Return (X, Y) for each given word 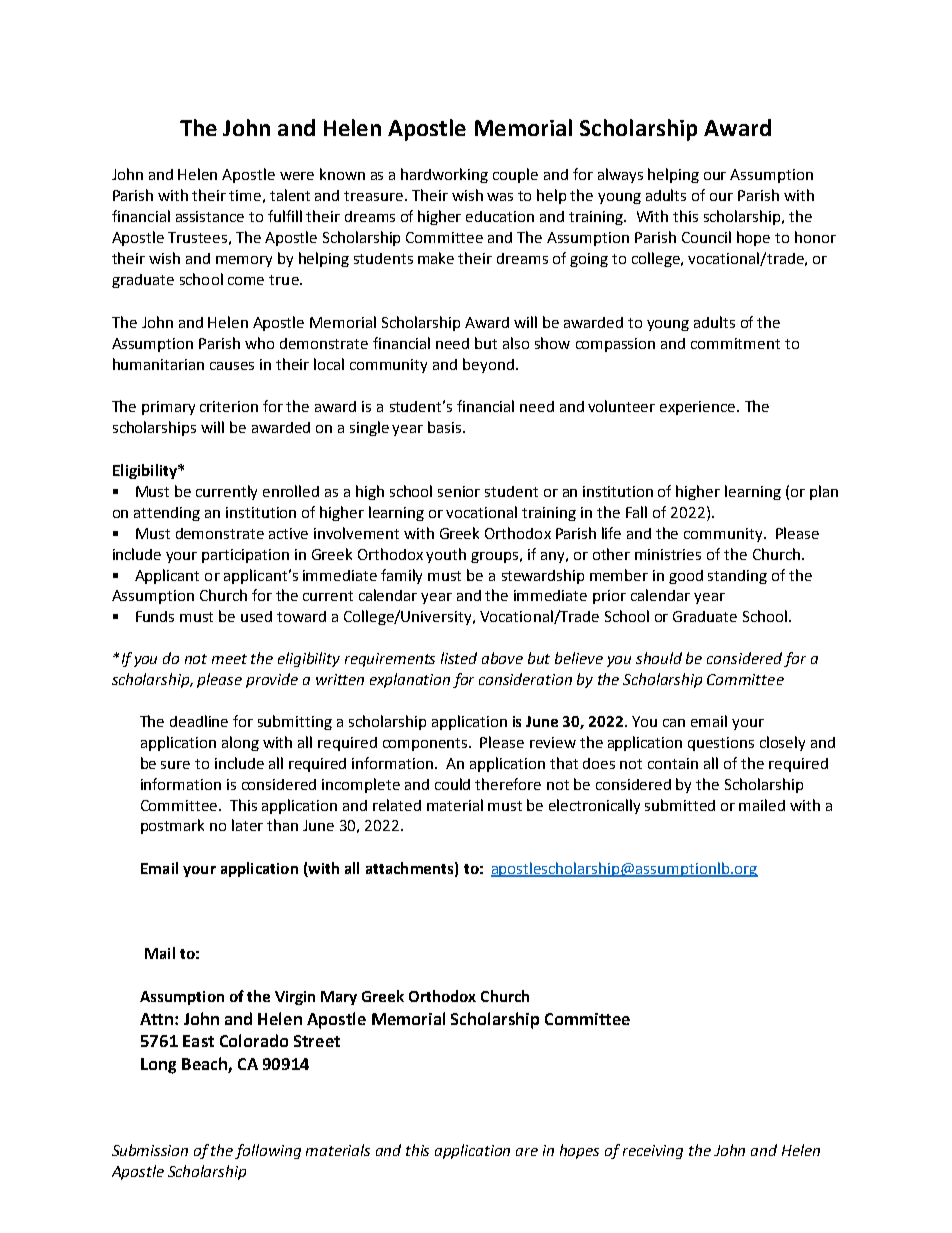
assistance (210, 216)
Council (706, 237)
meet (229, 659)
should (659, 658)
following (268, 1151)
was (500, 197)
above (502, 658)
